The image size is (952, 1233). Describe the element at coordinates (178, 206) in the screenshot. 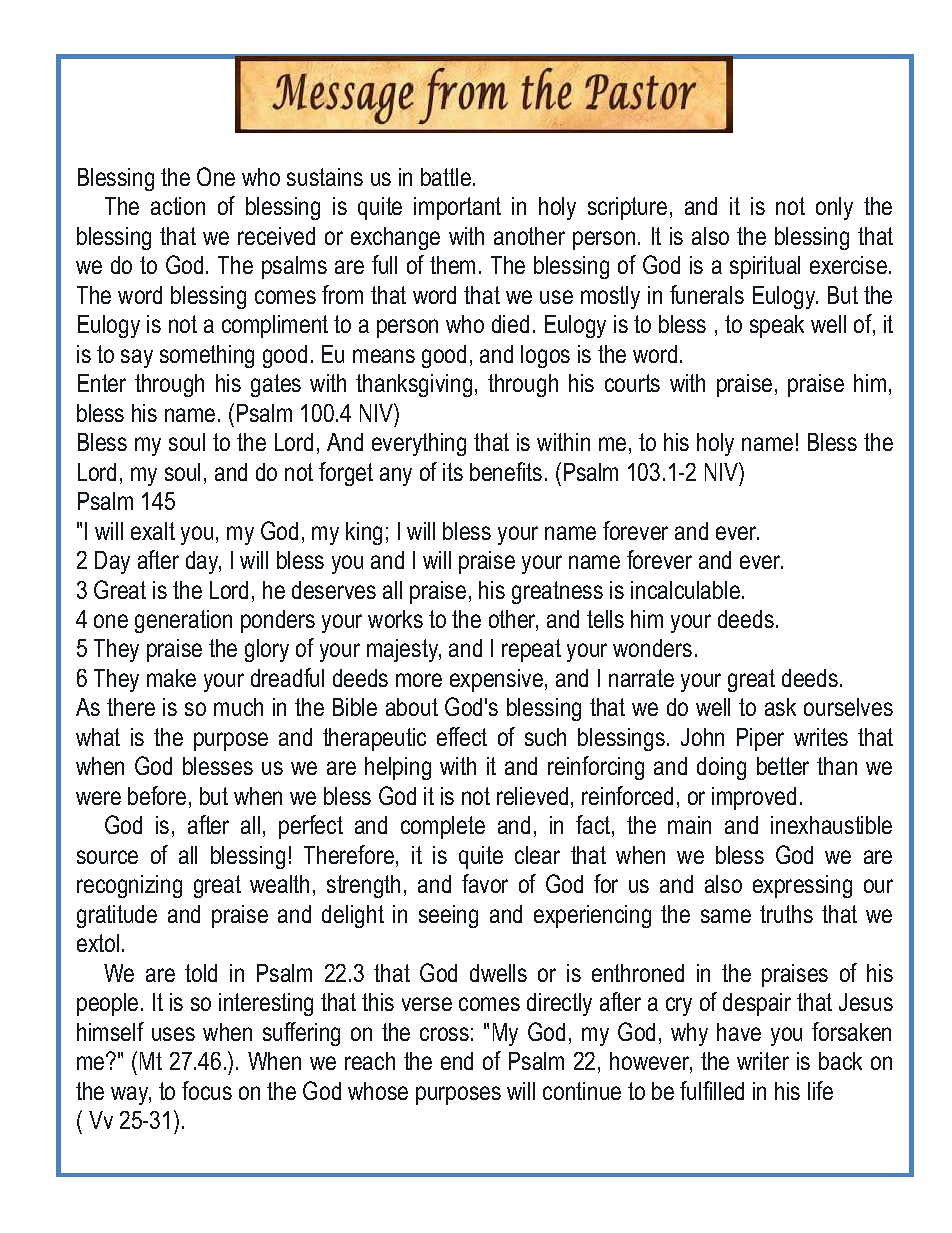

I see `action` at that location.
